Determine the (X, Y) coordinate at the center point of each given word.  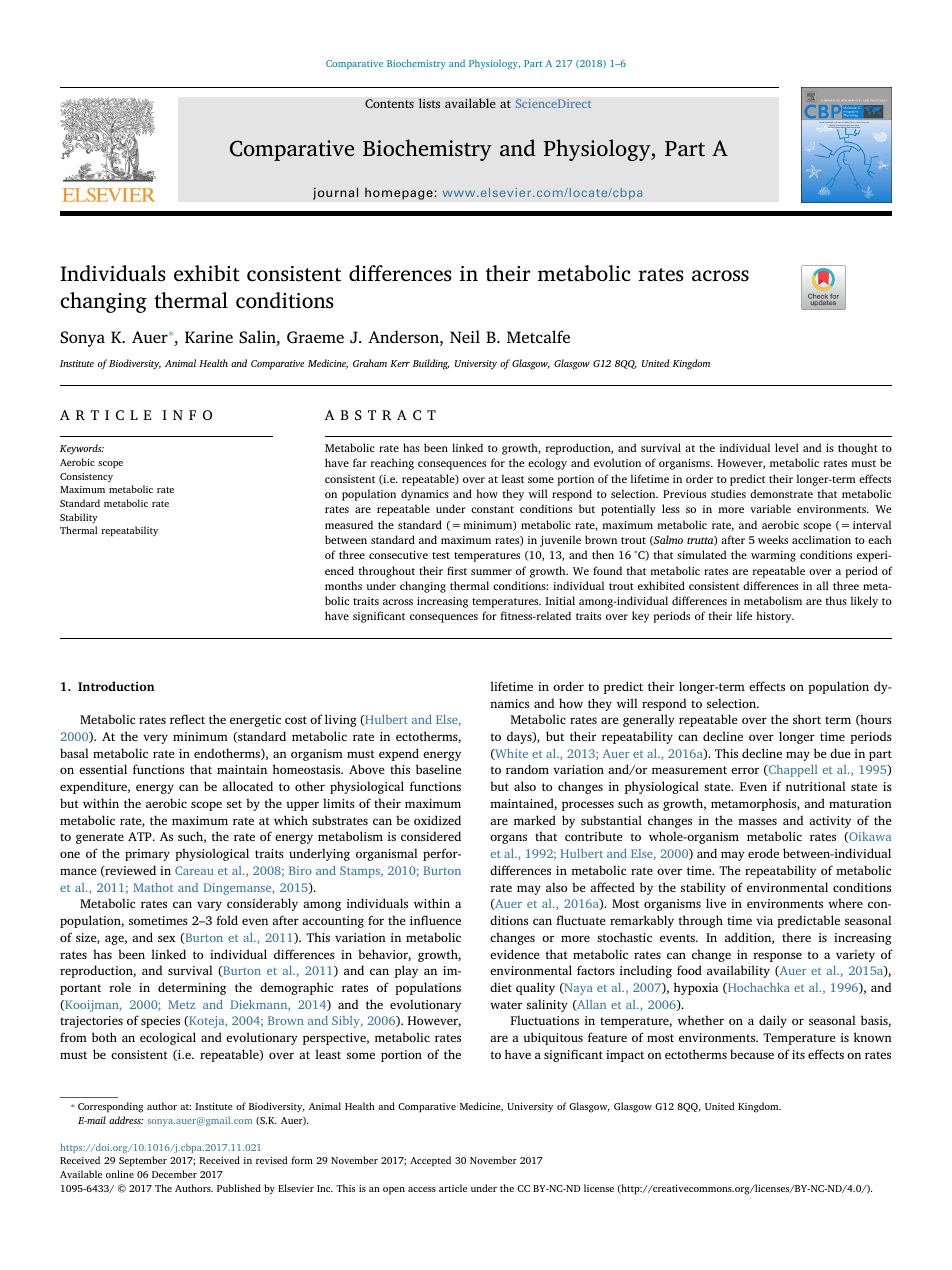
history (775, 617)
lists (429, 103)
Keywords (82, 449)
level (787, 447)
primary (147, 855)
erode (763, 853)
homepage (400, 194)
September (143, 1161)
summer (491, 572)
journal (335, 193)
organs (508, 839)
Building (431, 364)
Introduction (116, 686)
